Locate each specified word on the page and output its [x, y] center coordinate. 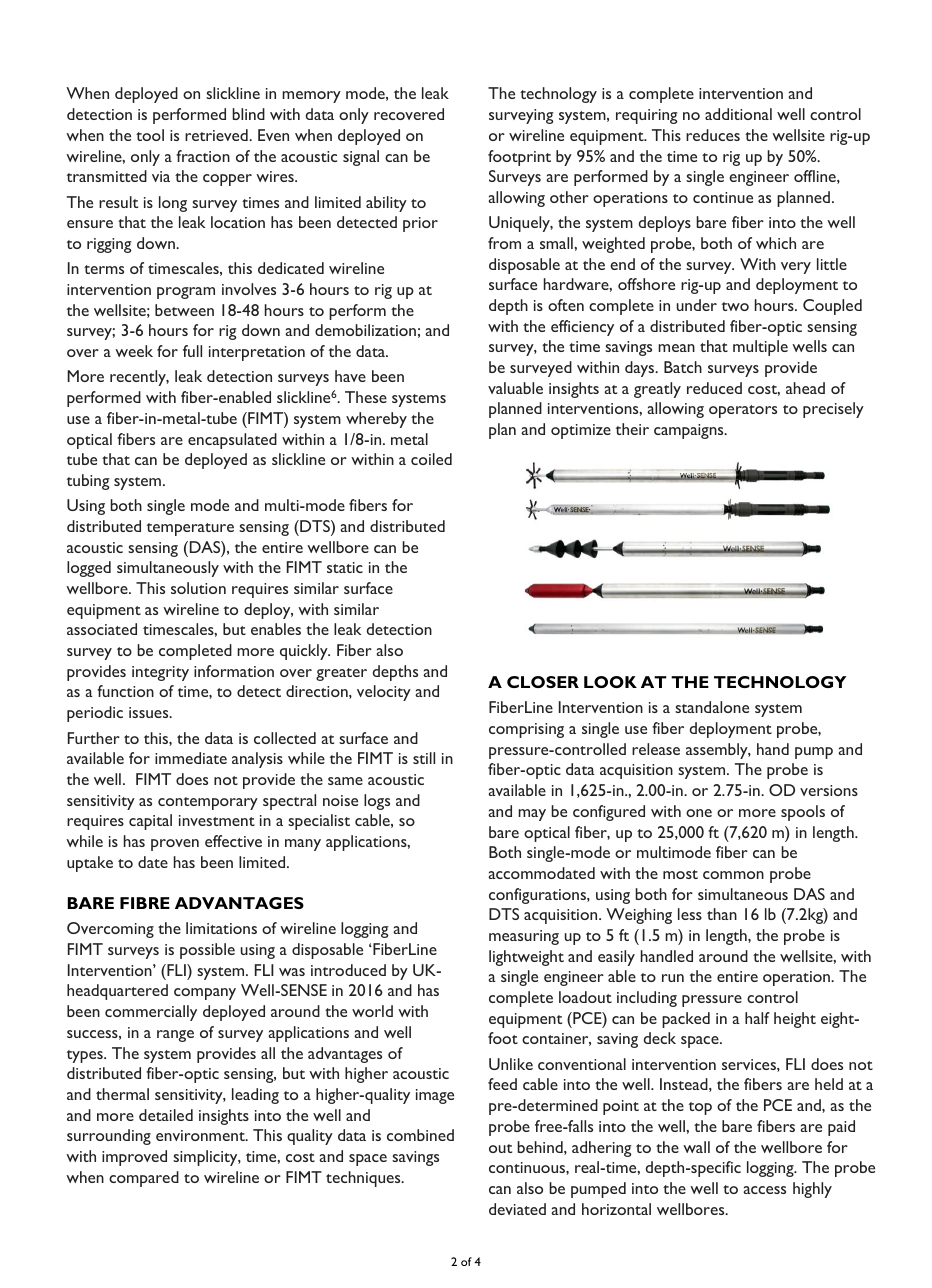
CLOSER [543, 682]
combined [420, 1135]
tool [150, 135]
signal [361, 158]
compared [144, 1179]
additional [738, 114]
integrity [160, 673]
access [764, 1190]
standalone [712, 707]
